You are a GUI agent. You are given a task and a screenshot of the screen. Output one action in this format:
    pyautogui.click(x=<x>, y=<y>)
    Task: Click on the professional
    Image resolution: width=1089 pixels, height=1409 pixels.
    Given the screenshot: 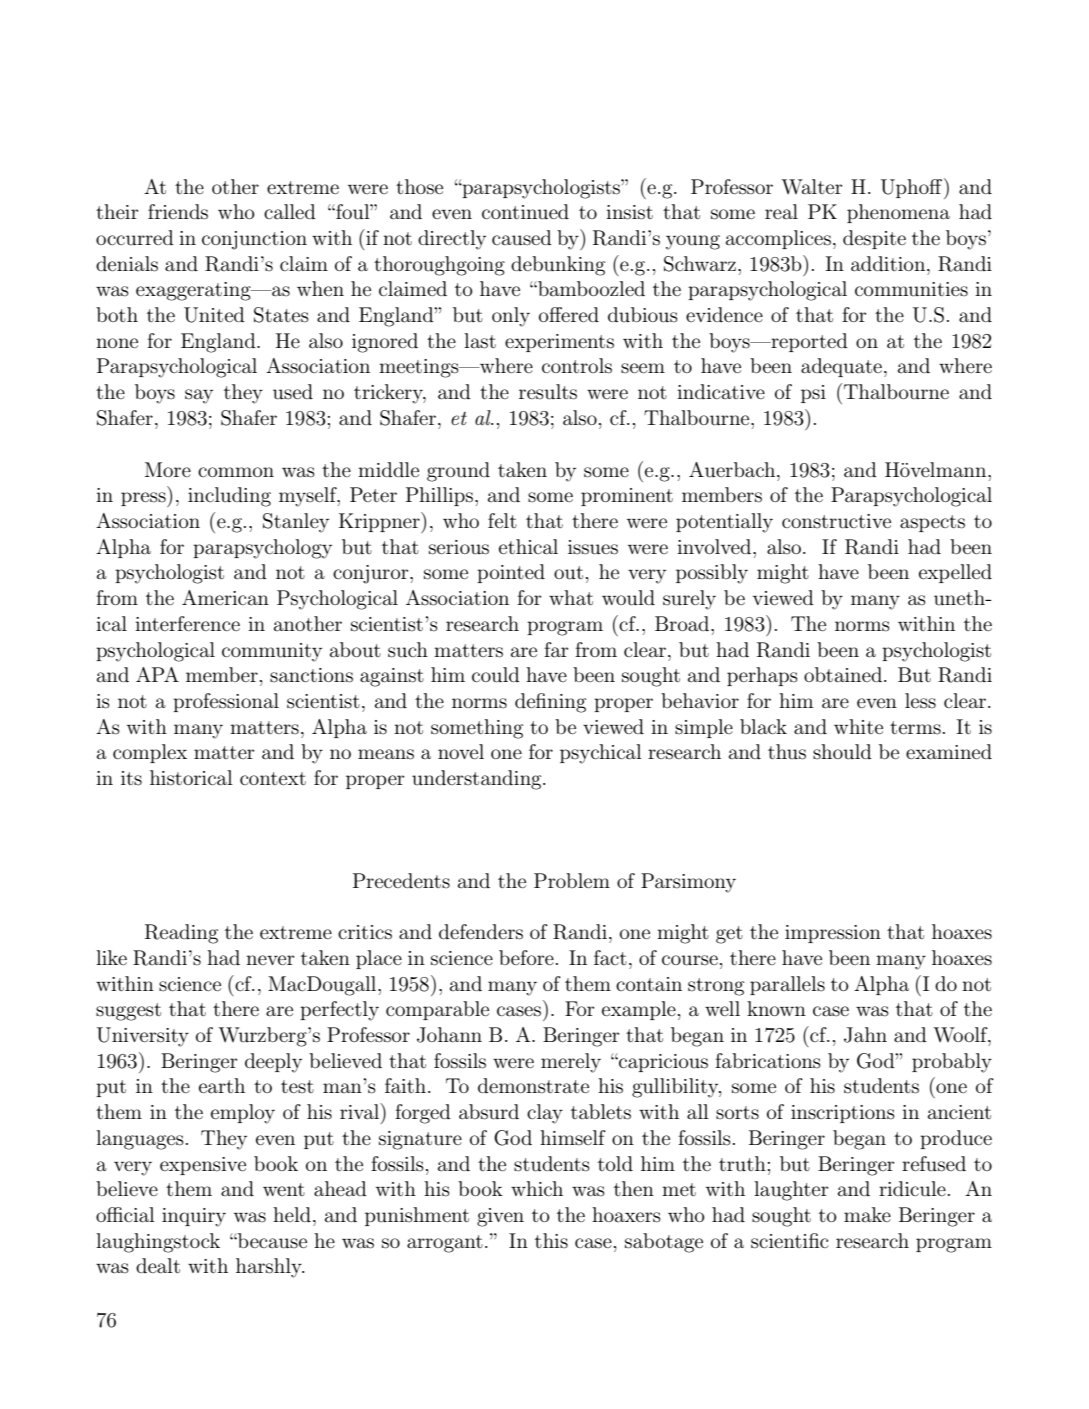 What is the action you would take?
    pyautogui.click(x=226, y=702)
